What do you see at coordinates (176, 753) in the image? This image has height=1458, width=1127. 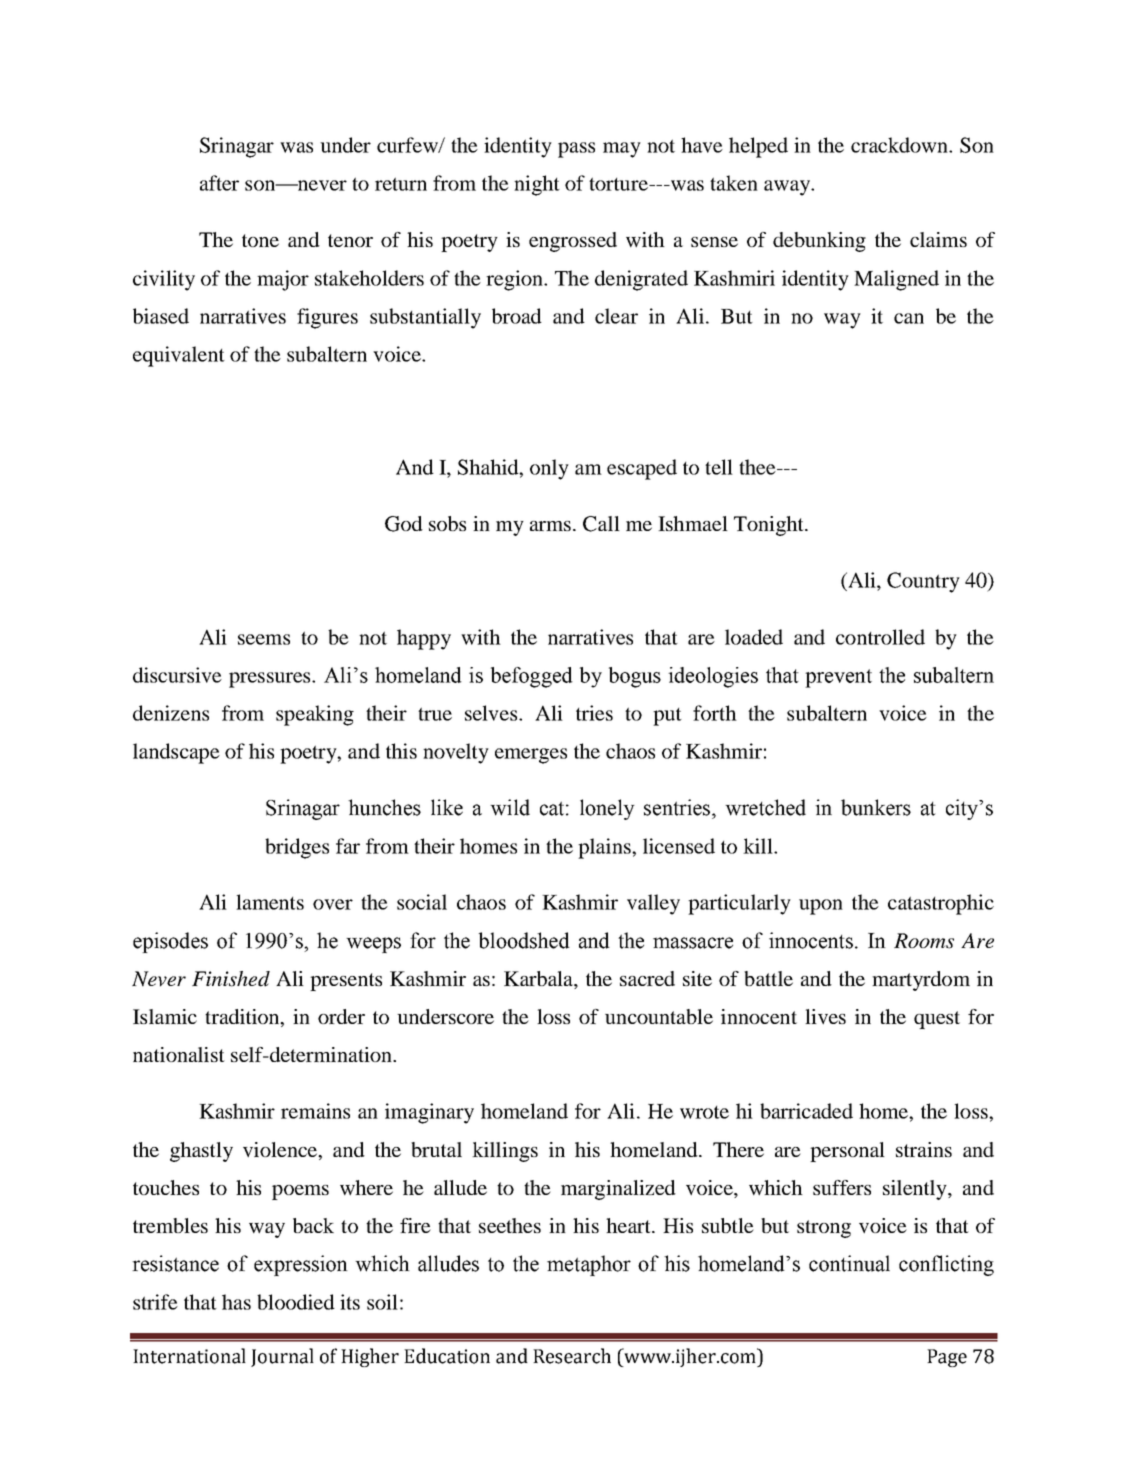 I see `landscape` at bounding box center [176, 753].
